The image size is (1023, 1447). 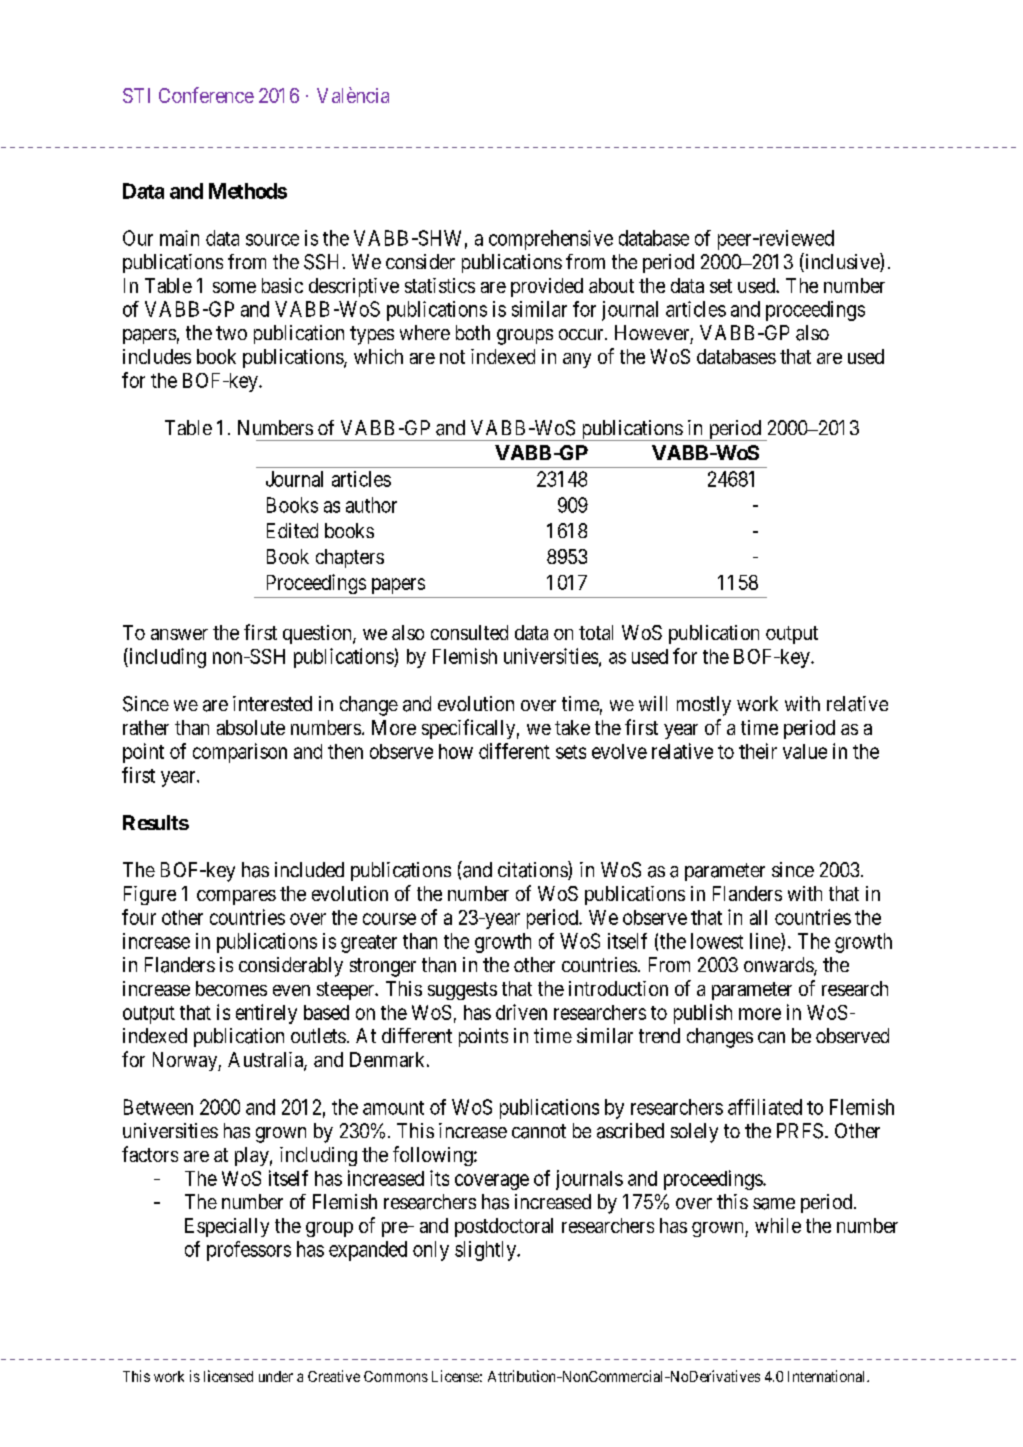 What do you see at coordinates (240, 753) in the screenshot?
I see `comparison` at bounding box center [240, 753].
